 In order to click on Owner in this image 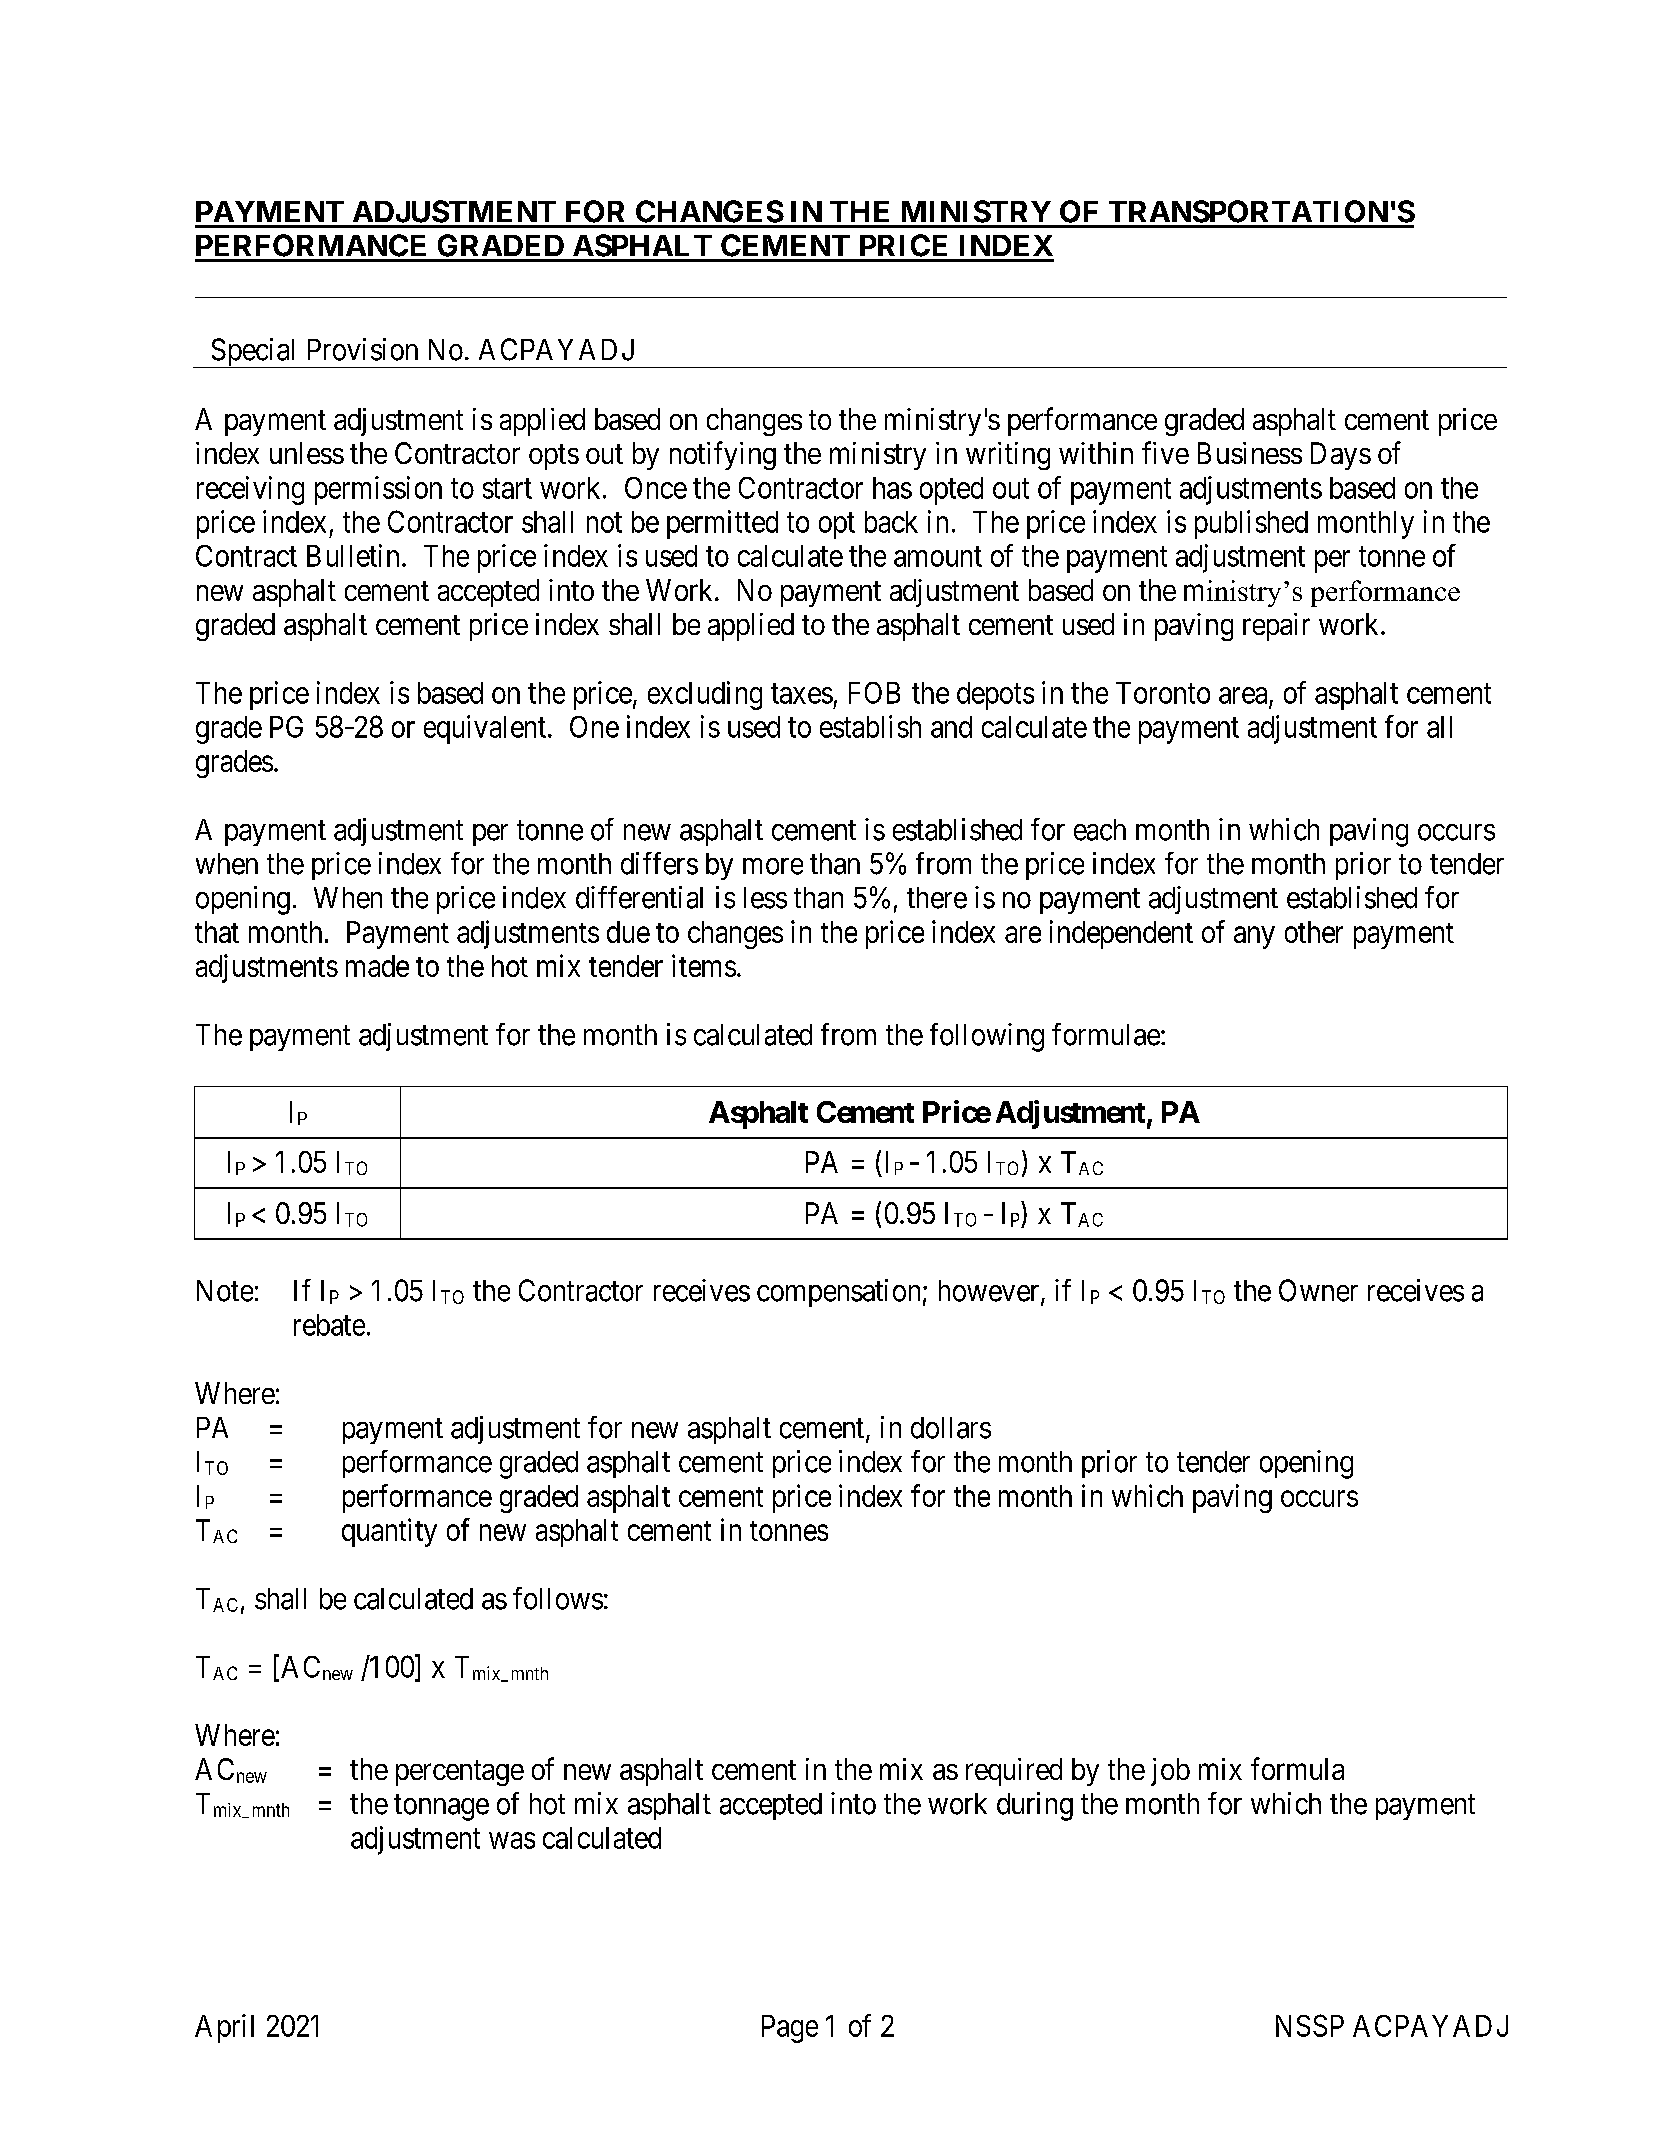, I will do `click(1318, 1290)`.
